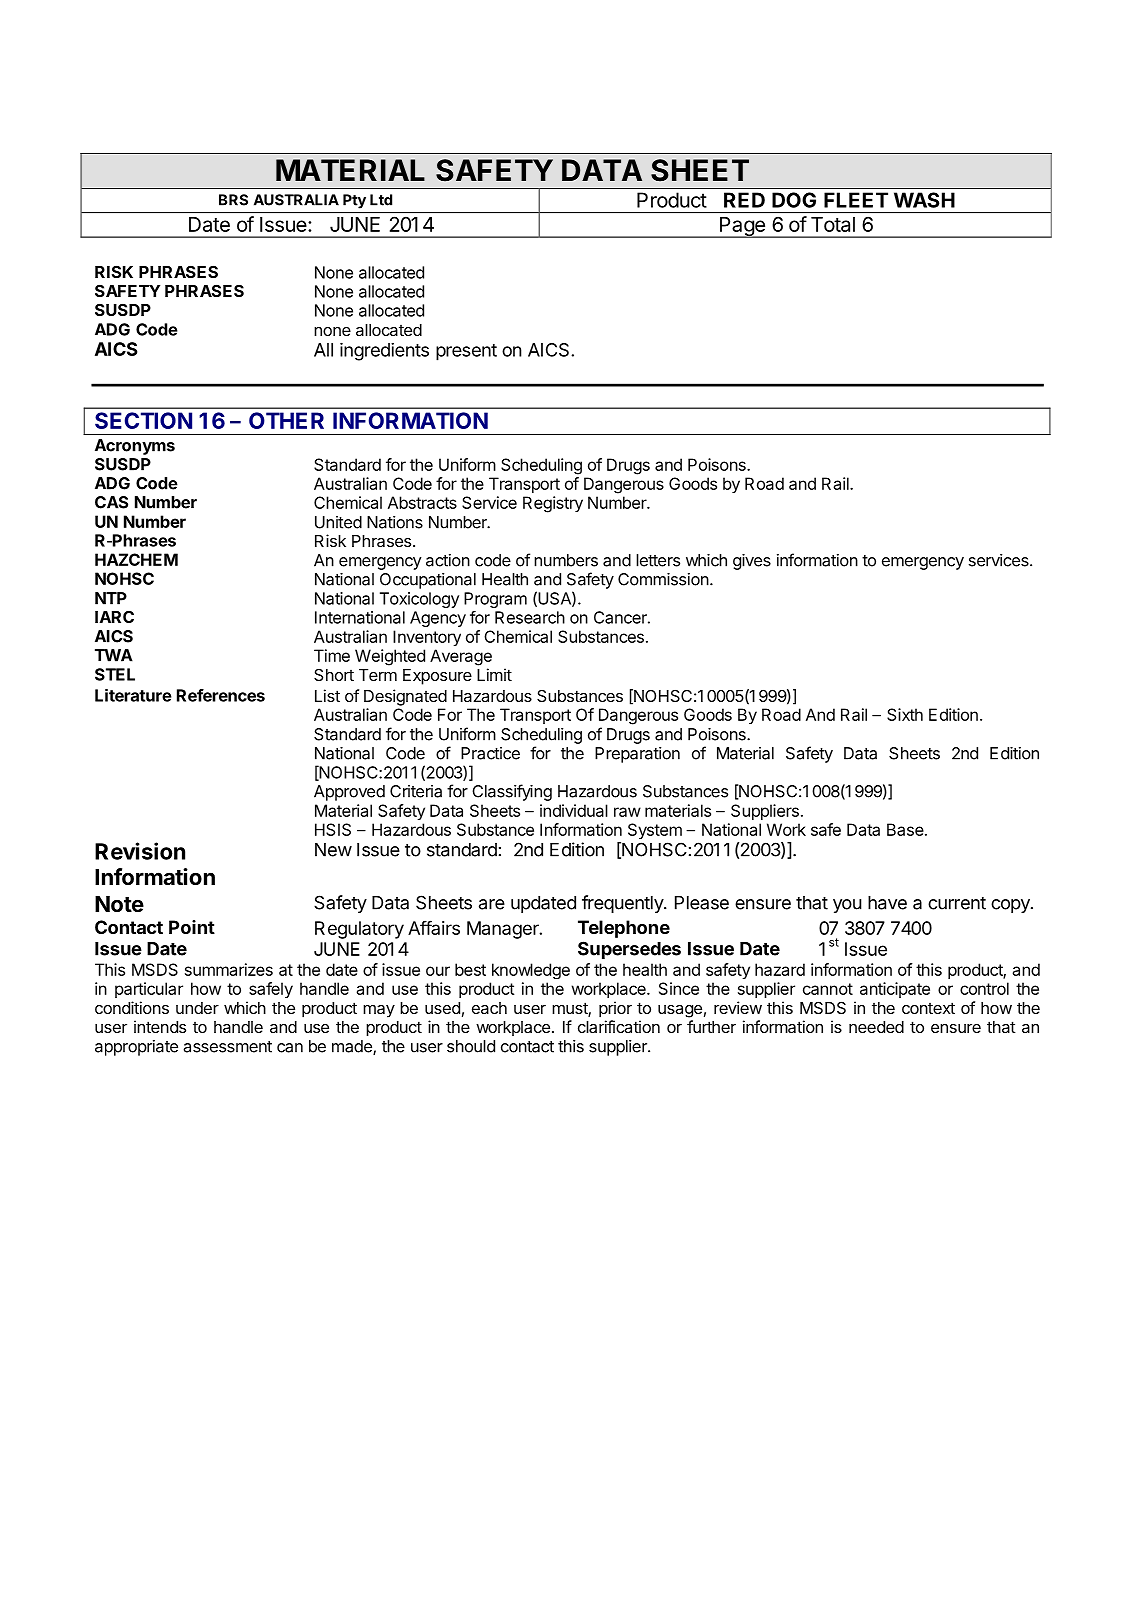 This page has height=1598, width=1129. What do you see at coordinates (833, 224) in the page?
I see `Total` at bounding box center [833, 224].
